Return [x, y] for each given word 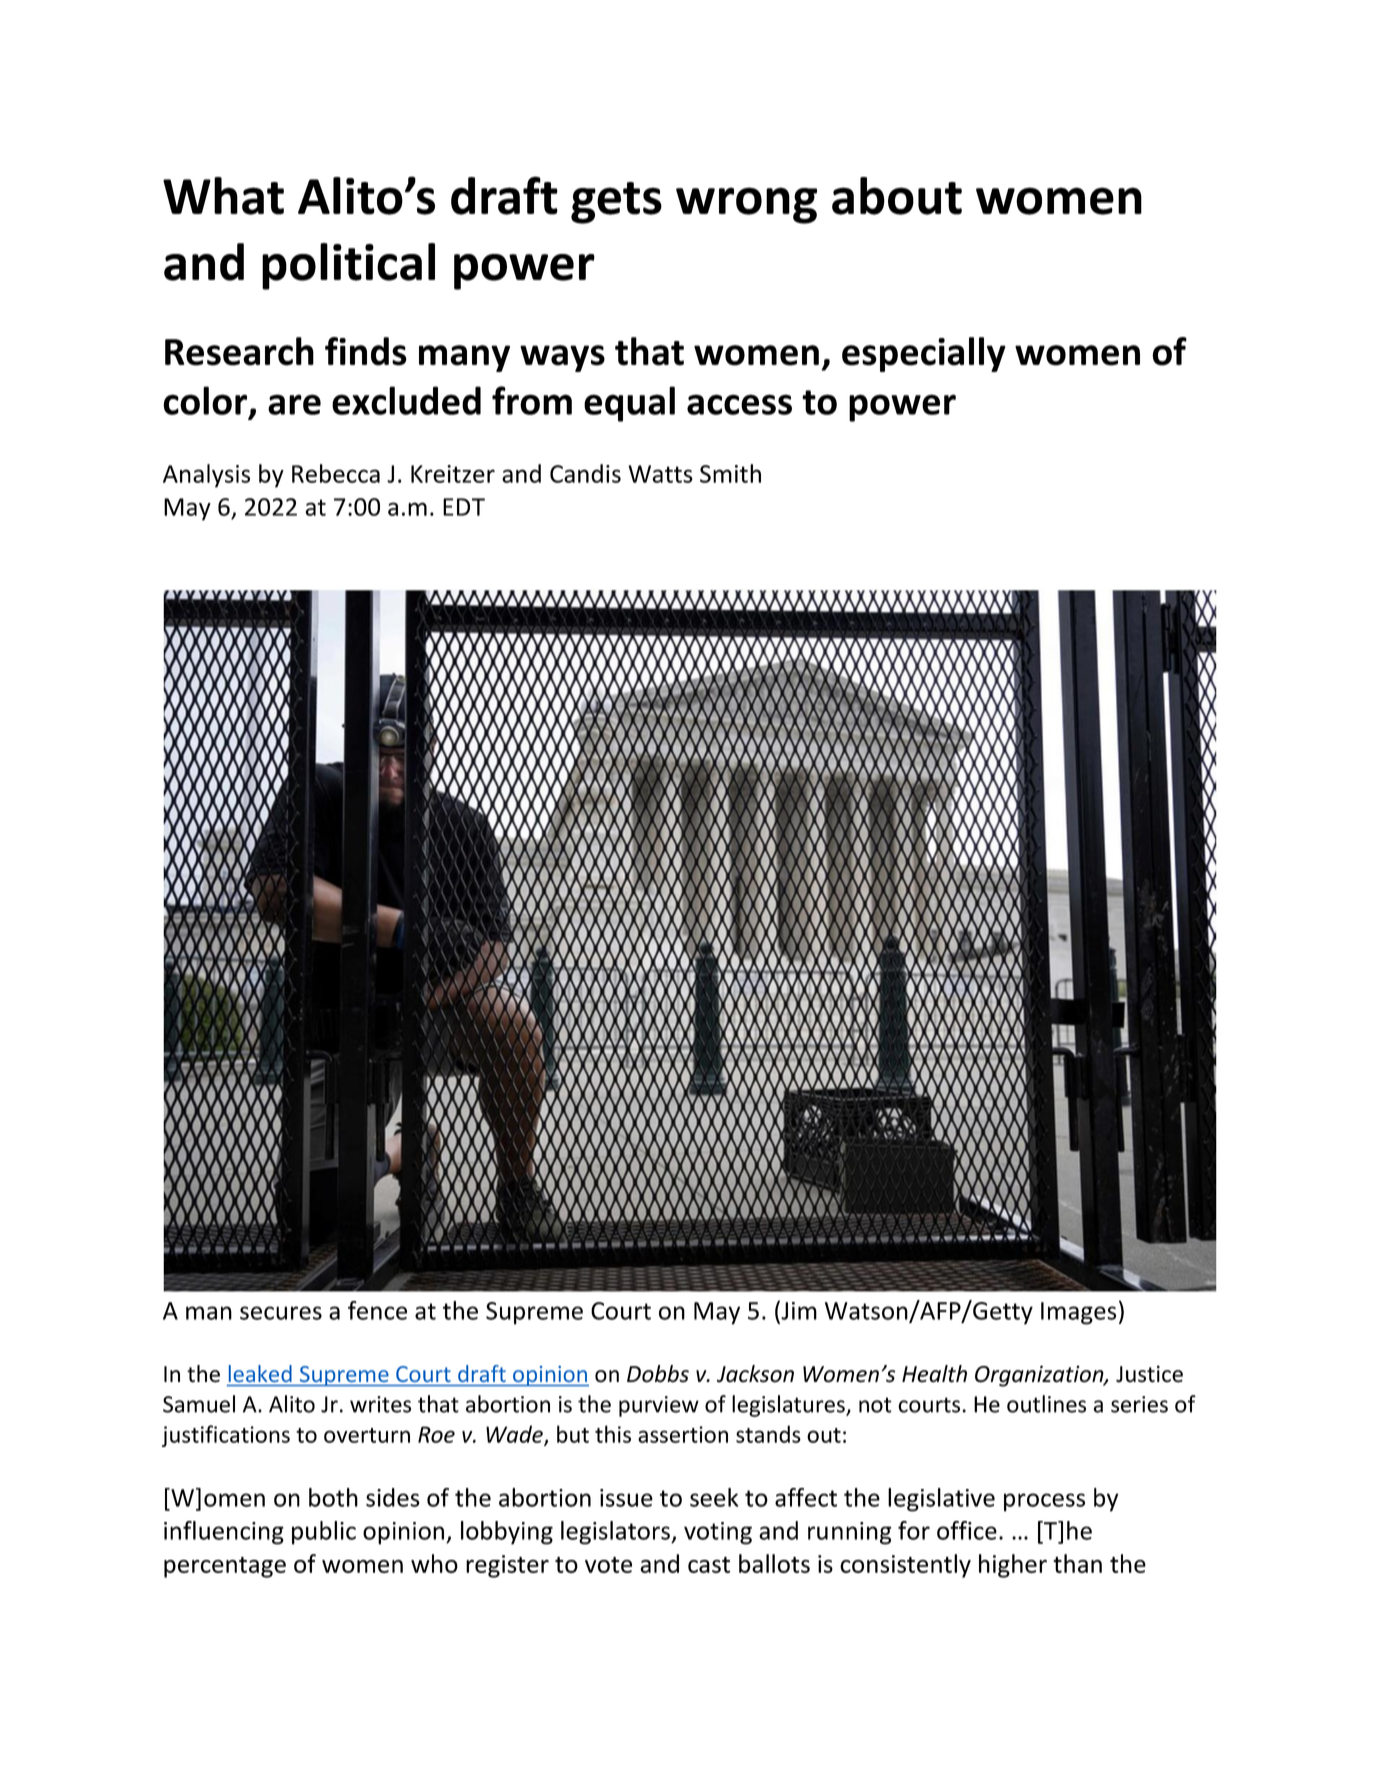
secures [281, 1313]
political [348, 266]
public [324, 1533]
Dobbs [658, 1374]
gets [616, 203]
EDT [464, 507]
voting [718, 1533]
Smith [730, 473]
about [897, 196]
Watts [660, 474]
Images [1078, 1313]
